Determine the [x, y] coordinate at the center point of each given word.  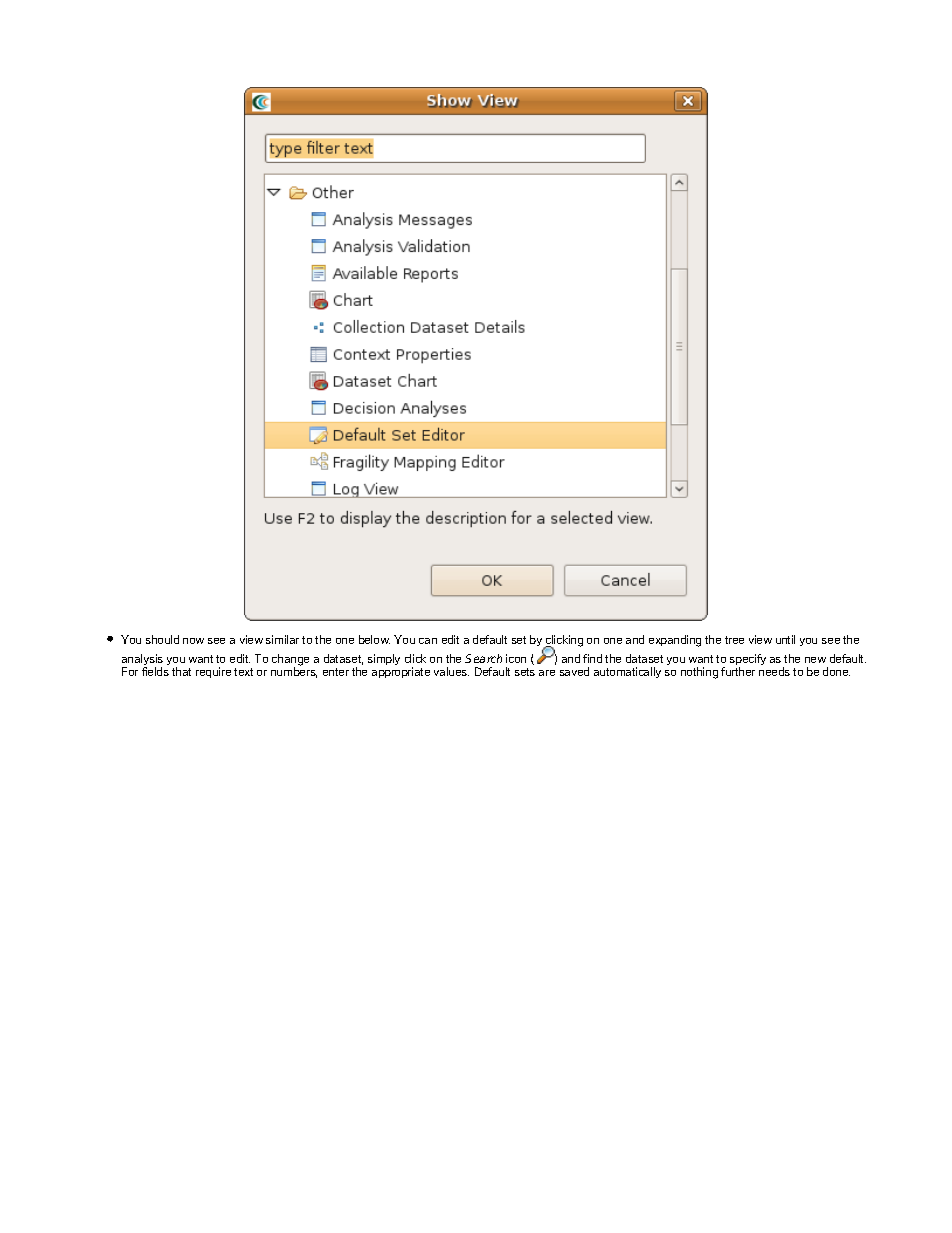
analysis [142, 661]
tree [734, 640]
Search [483, 658]
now [193, 641]
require [213, 672]
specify [748, 661]
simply [384, 659]
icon [516, 658]
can [428, 641]
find [592, 658]
